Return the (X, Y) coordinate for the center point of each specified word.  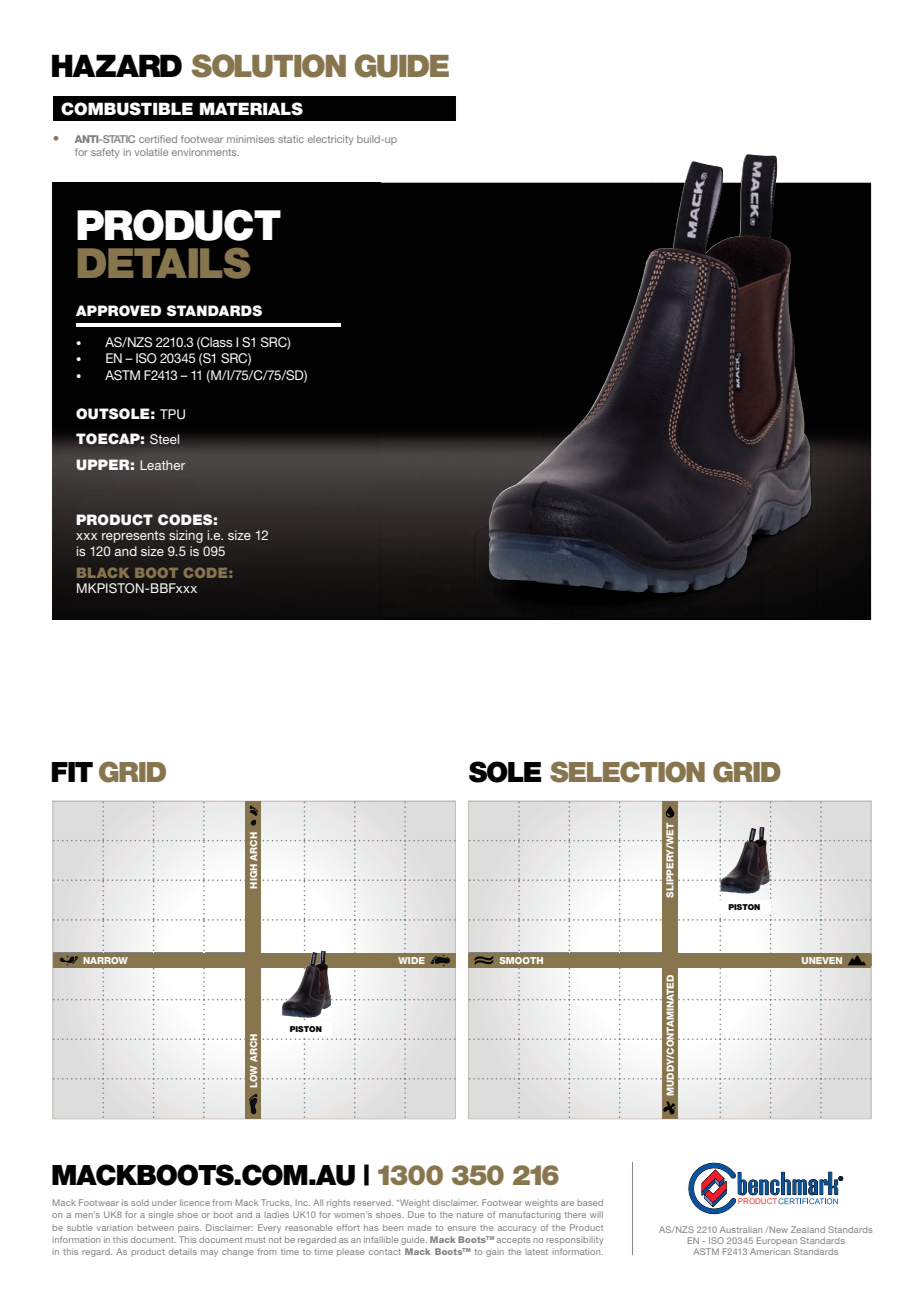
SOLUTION (269, 66)
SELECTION (627, 772)
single (161, 1215)
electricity (331, 140)
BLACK (103, 572)
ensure (462, 1228)
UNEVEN (822, 960)
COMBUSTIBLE (127, 109)
